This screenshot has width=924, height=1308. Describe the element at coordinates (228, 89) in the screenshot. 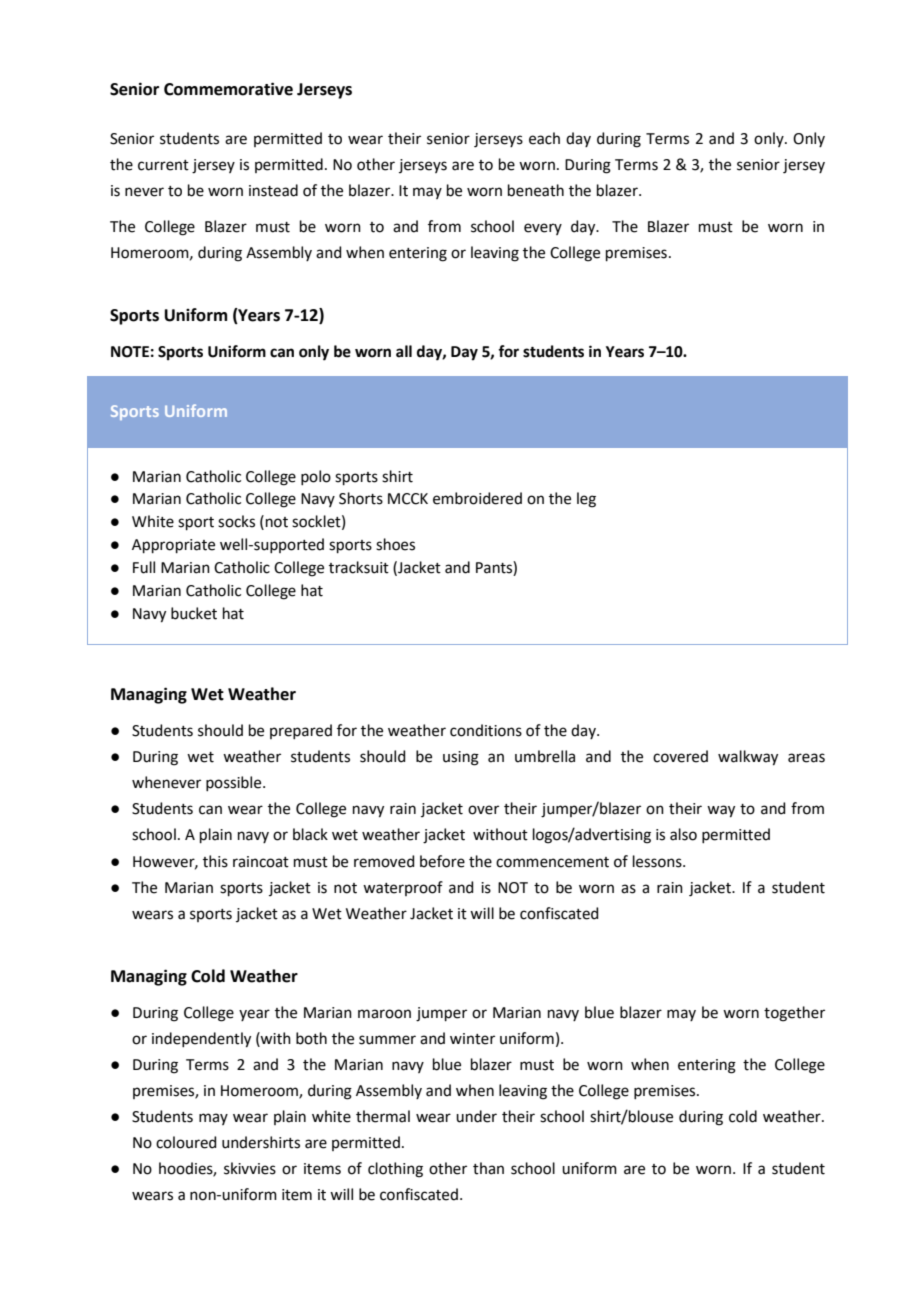

I see `Commemorative` at that location.
